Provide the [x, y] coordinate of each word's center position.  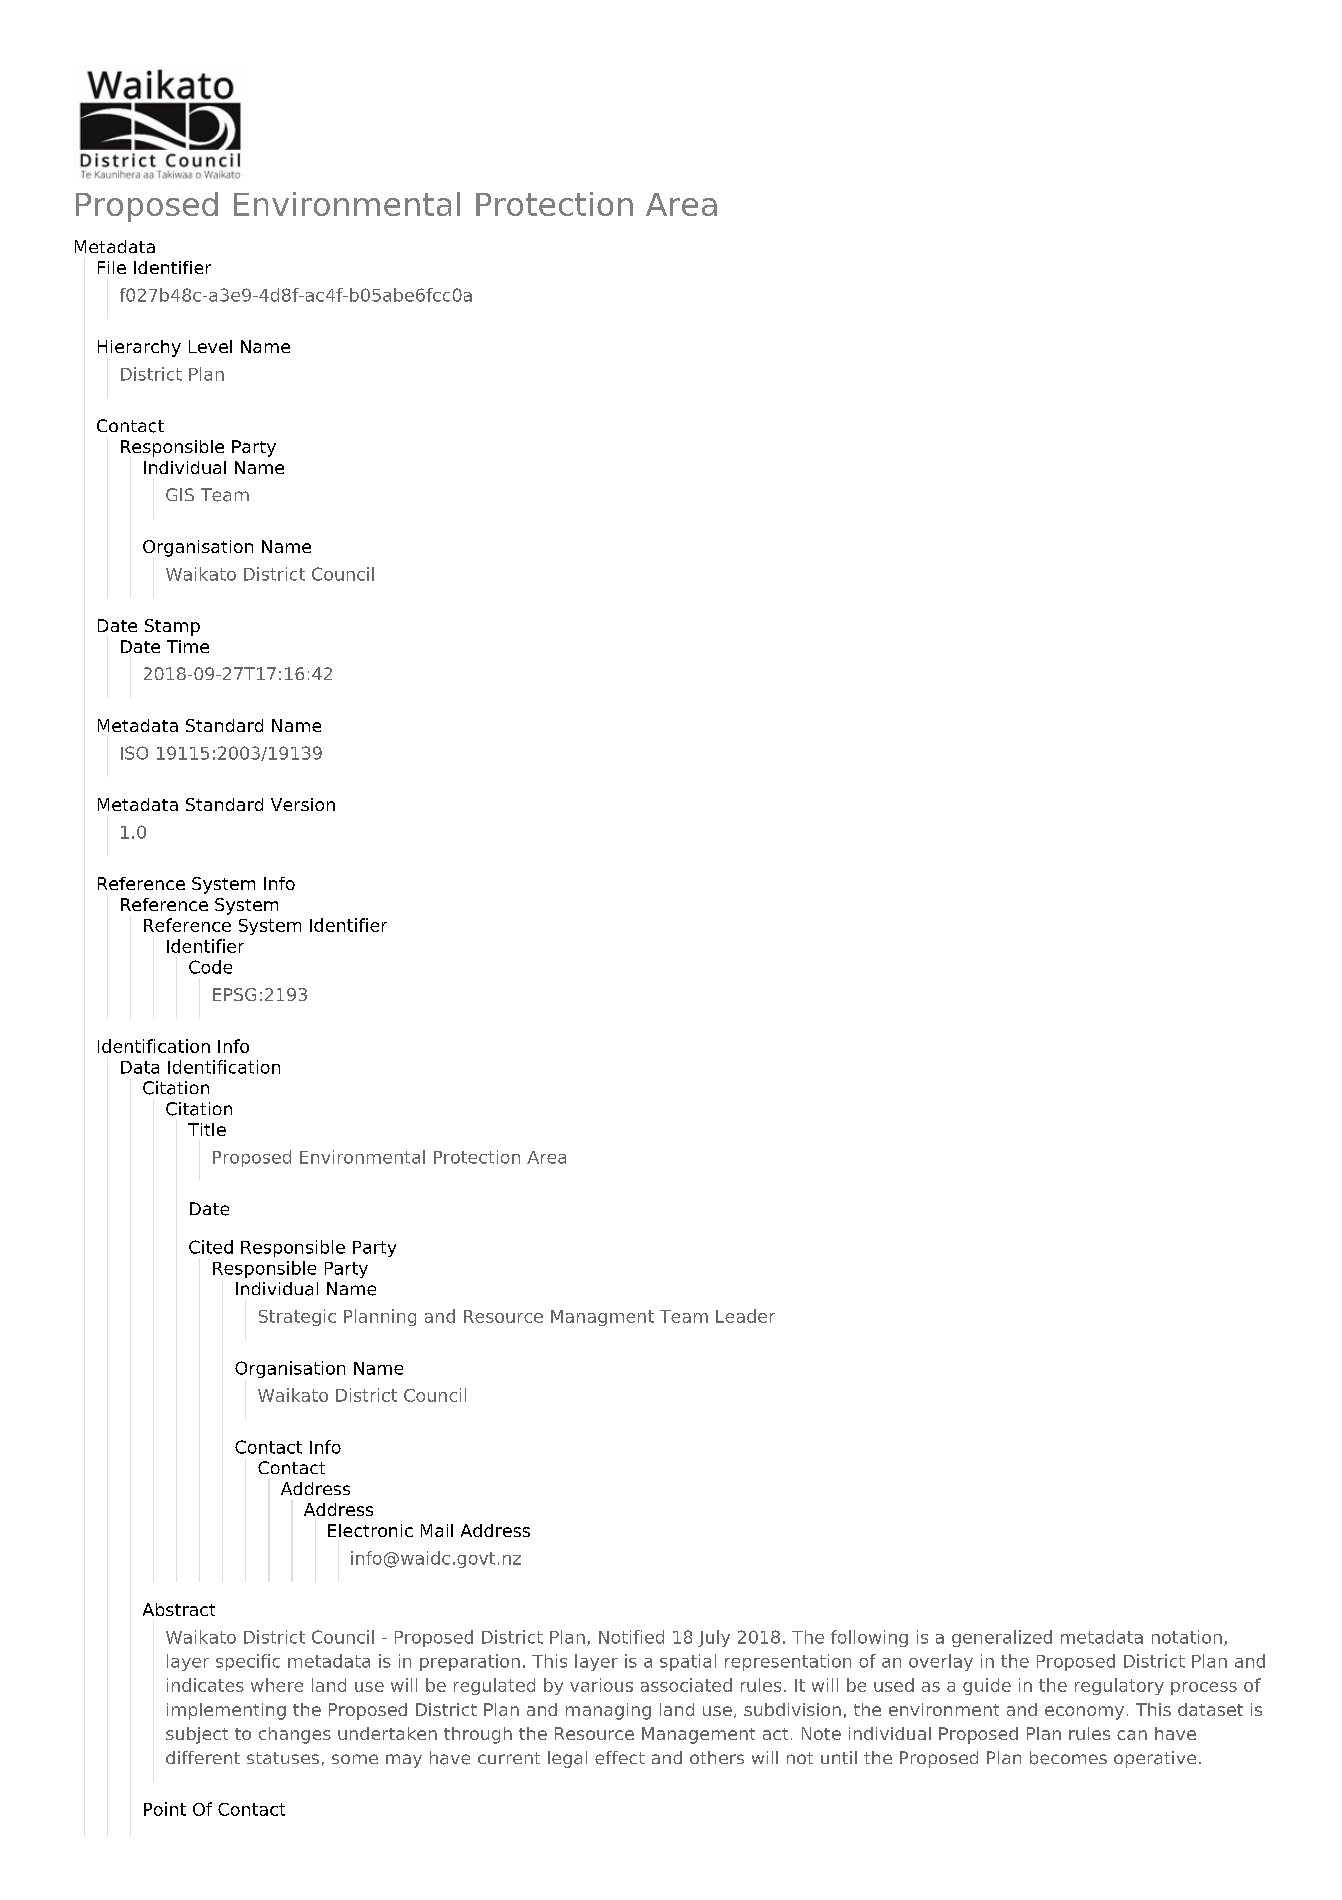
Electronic [370, 1530]
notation [1187, 1637]
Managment [602, 1318]
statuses [283, 1758]
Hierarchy [139, 348]
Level [210, 346]
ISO [134, 753]
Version [303, 804]
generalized [1002, 1638]
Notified [631, 1637]
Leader [745, 1316]
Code [210, 967]
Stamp [172, 627]
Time [188, 646]
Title [207, 1129]
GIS [180, 494]
